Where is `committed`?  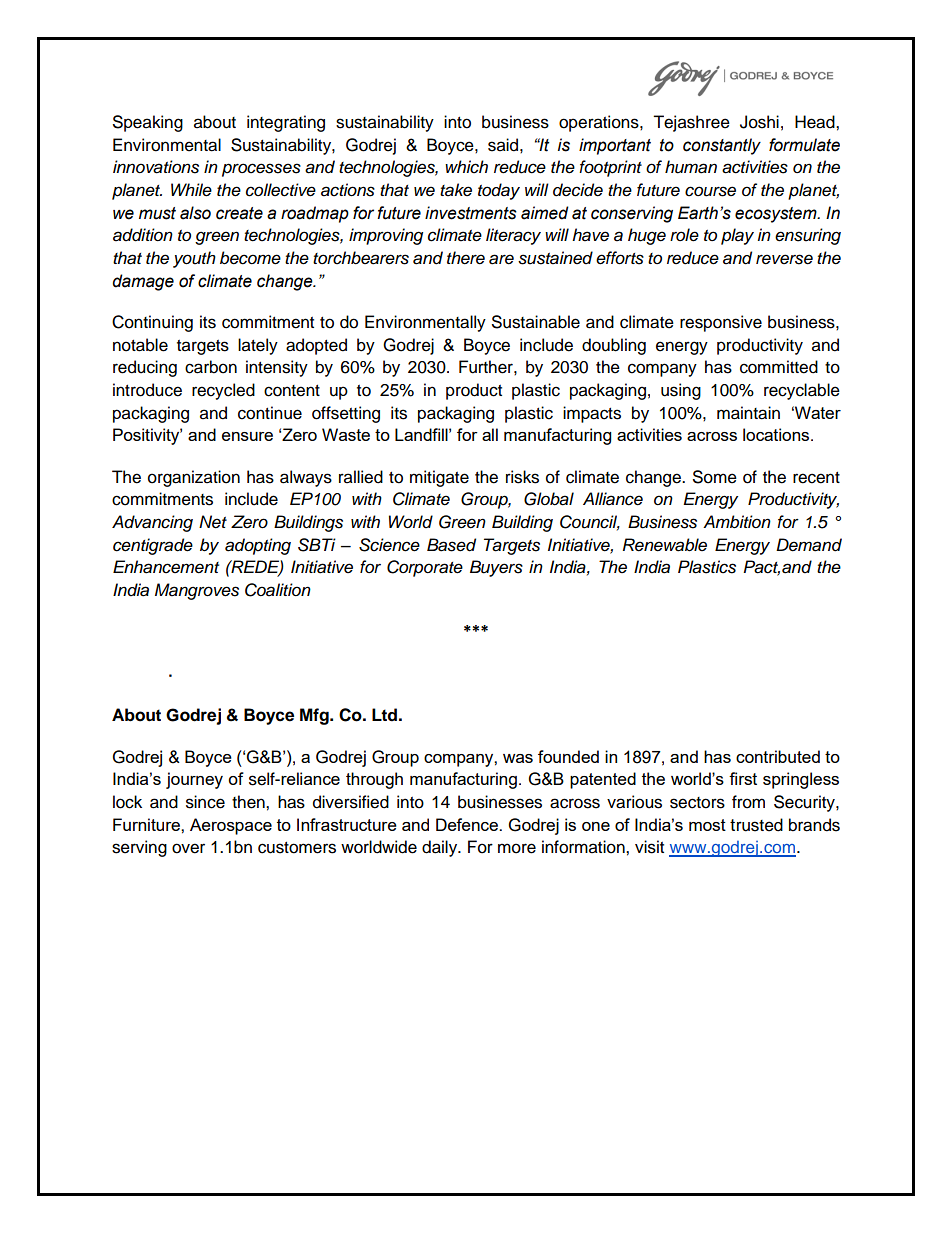
committed is located at coordinates (779, 367).
